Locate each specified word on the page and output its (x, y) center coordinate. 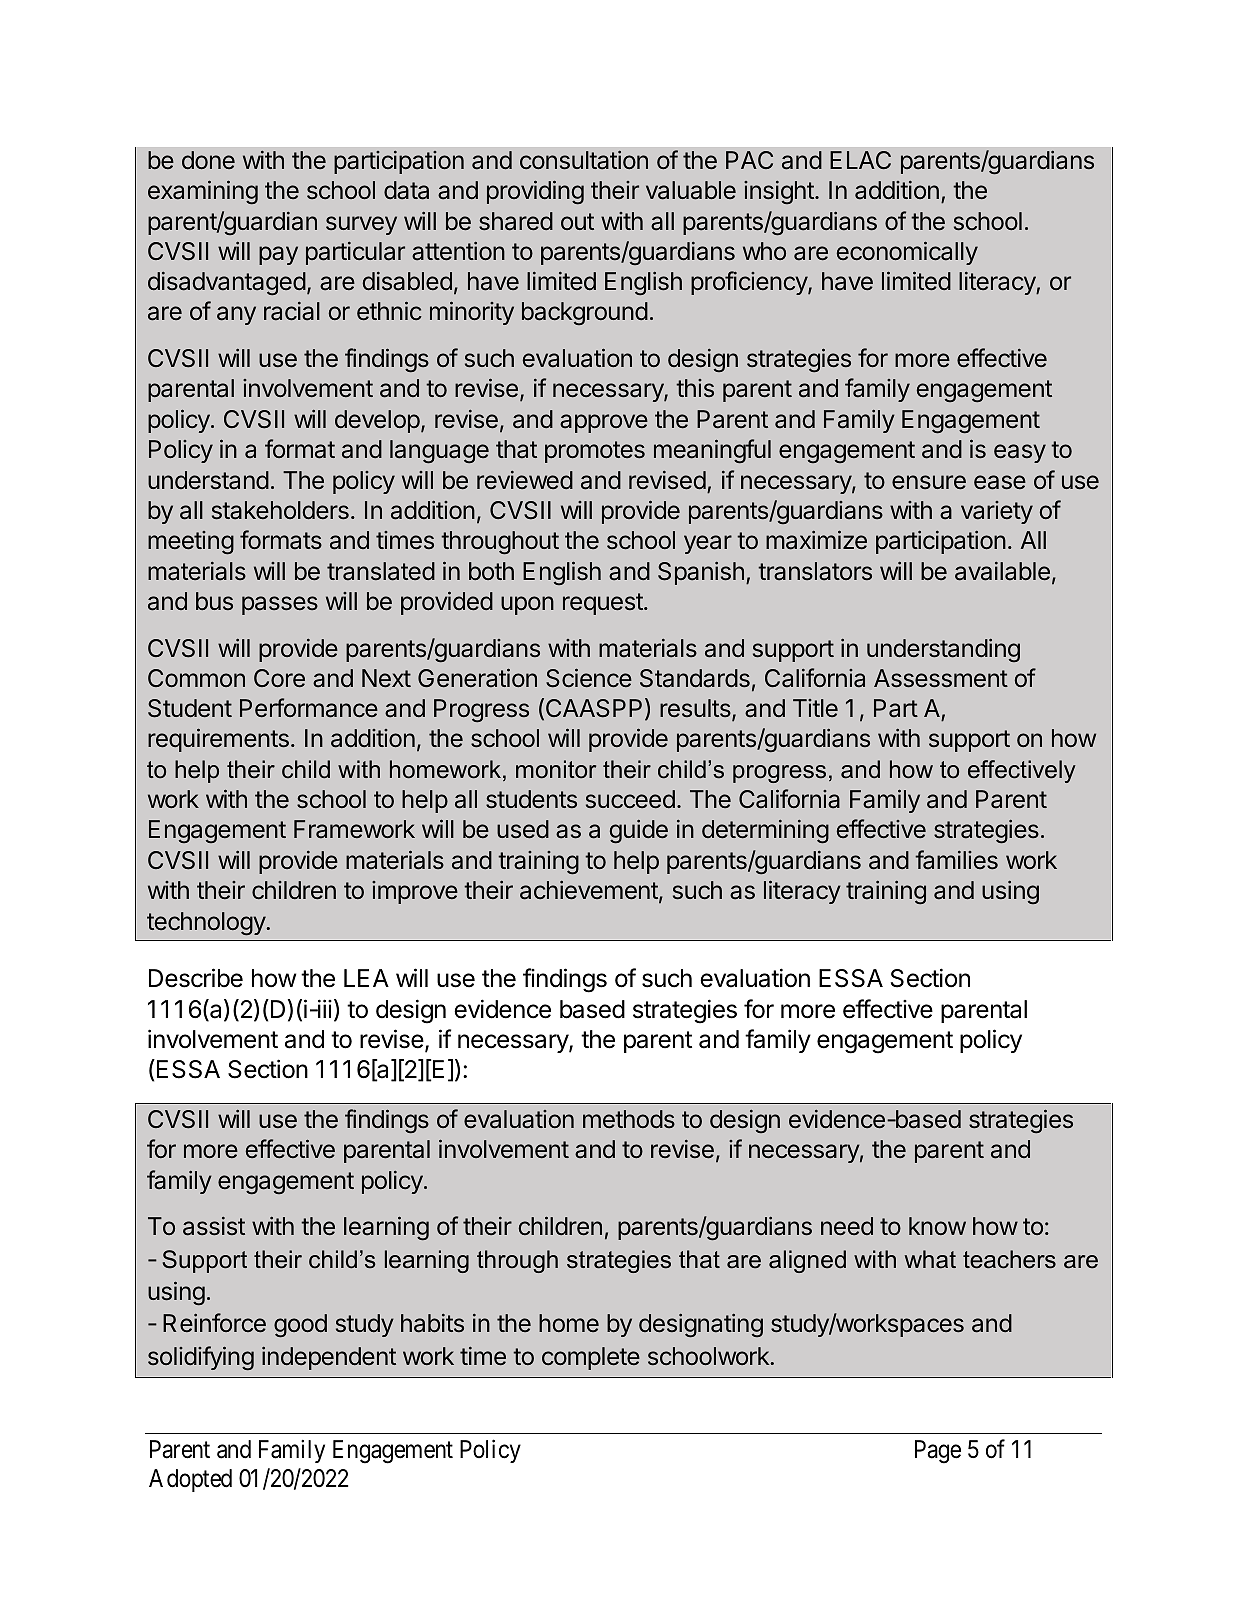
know (937, 1226)
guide (639, 831)
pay (278, 255)
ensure (929, 482)
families (956, 860)
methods (629, 1119)
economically (907, 253)
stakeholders (280, 510)
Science (589, 678)
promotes (595, 452)
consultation (584, 160)
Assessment (941, 678)
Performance (309, 708)
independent (329, 1358)
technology (207, 924)
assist (214, 1226)
